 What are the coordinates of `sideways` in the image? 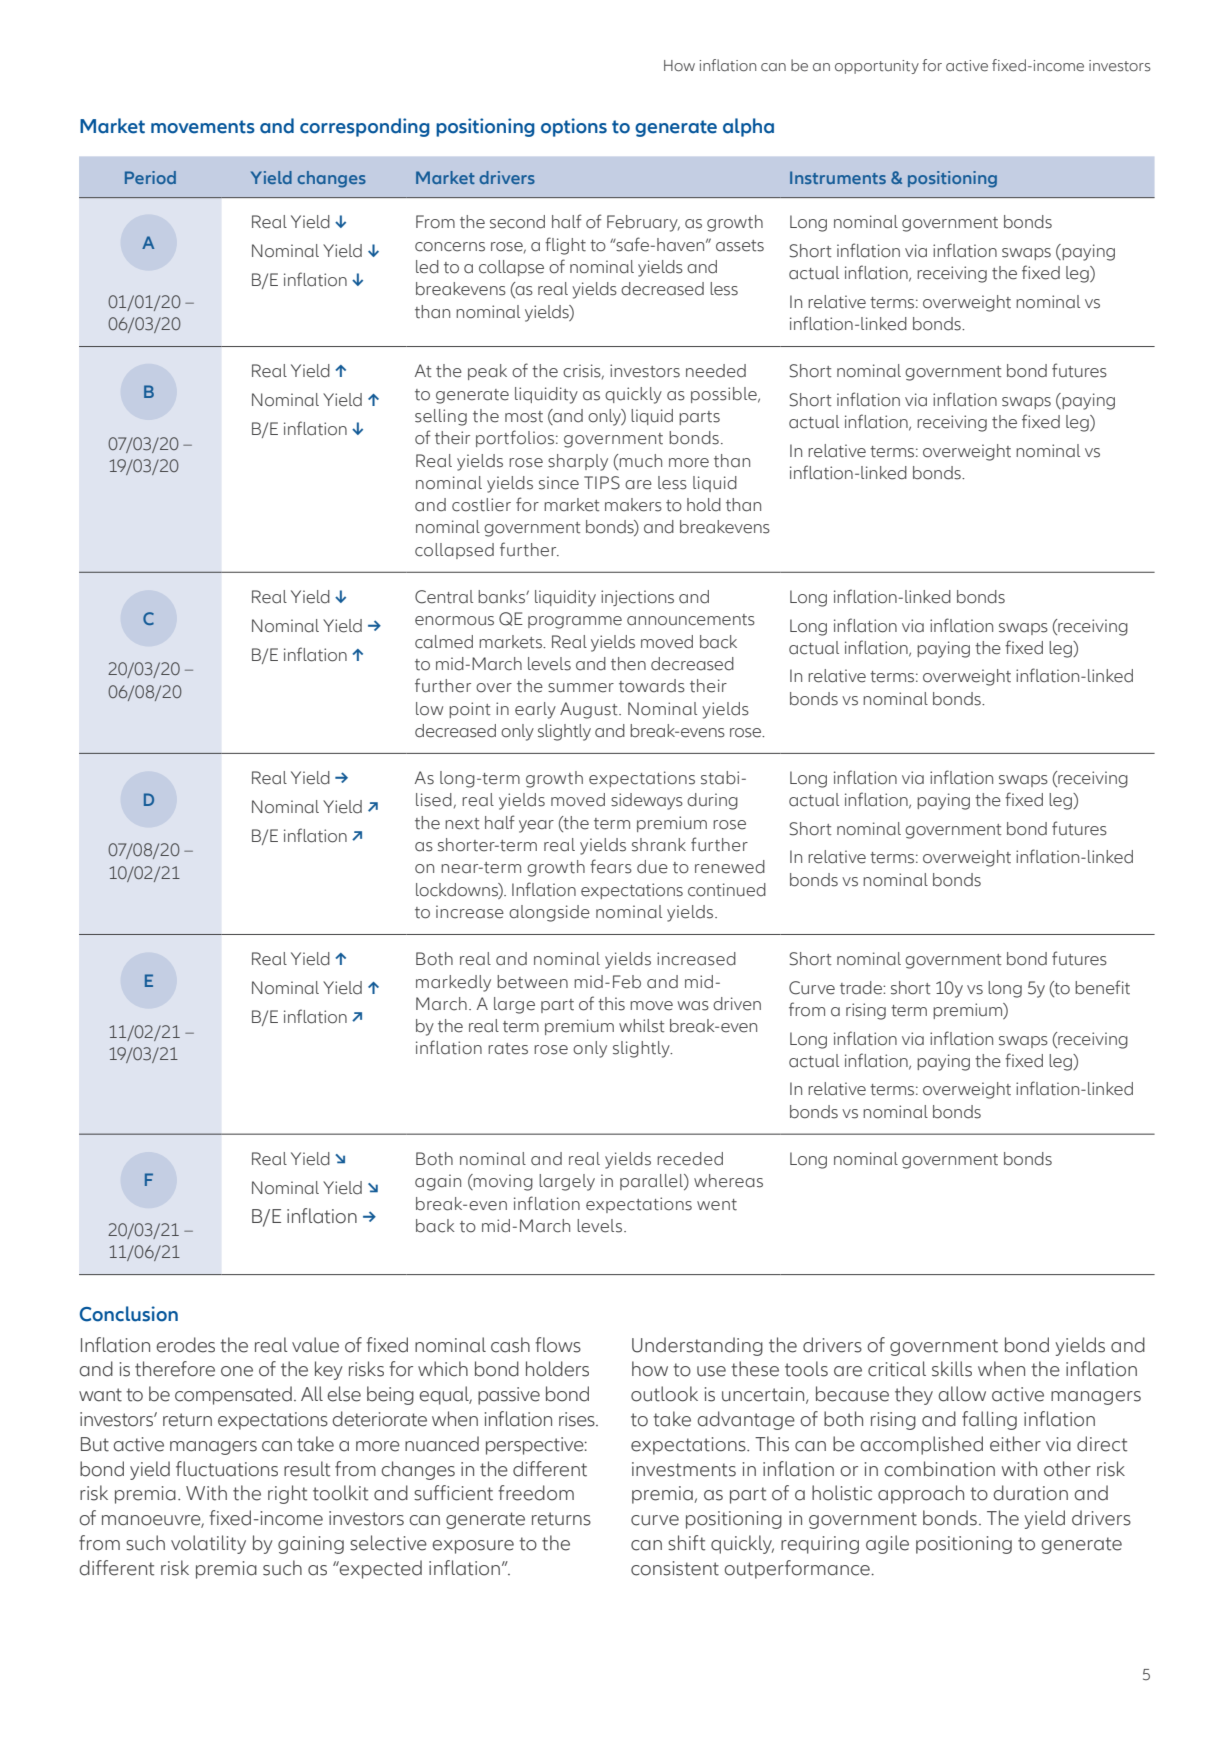 It's located at (647, 801).
